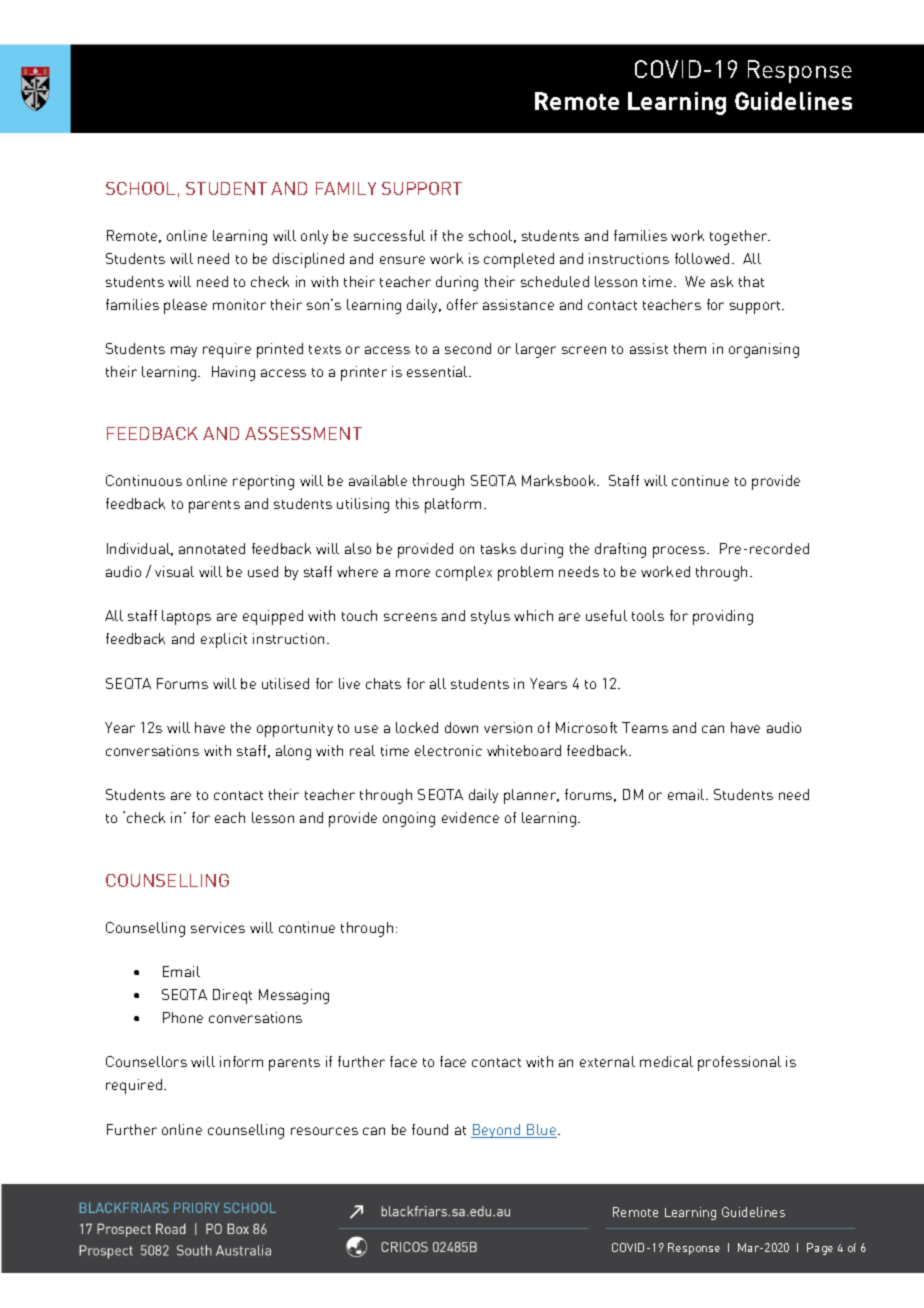  What do you see at coordinates (212, 548) in the image?
I see `annotated` at bounding box center [212, 548].
